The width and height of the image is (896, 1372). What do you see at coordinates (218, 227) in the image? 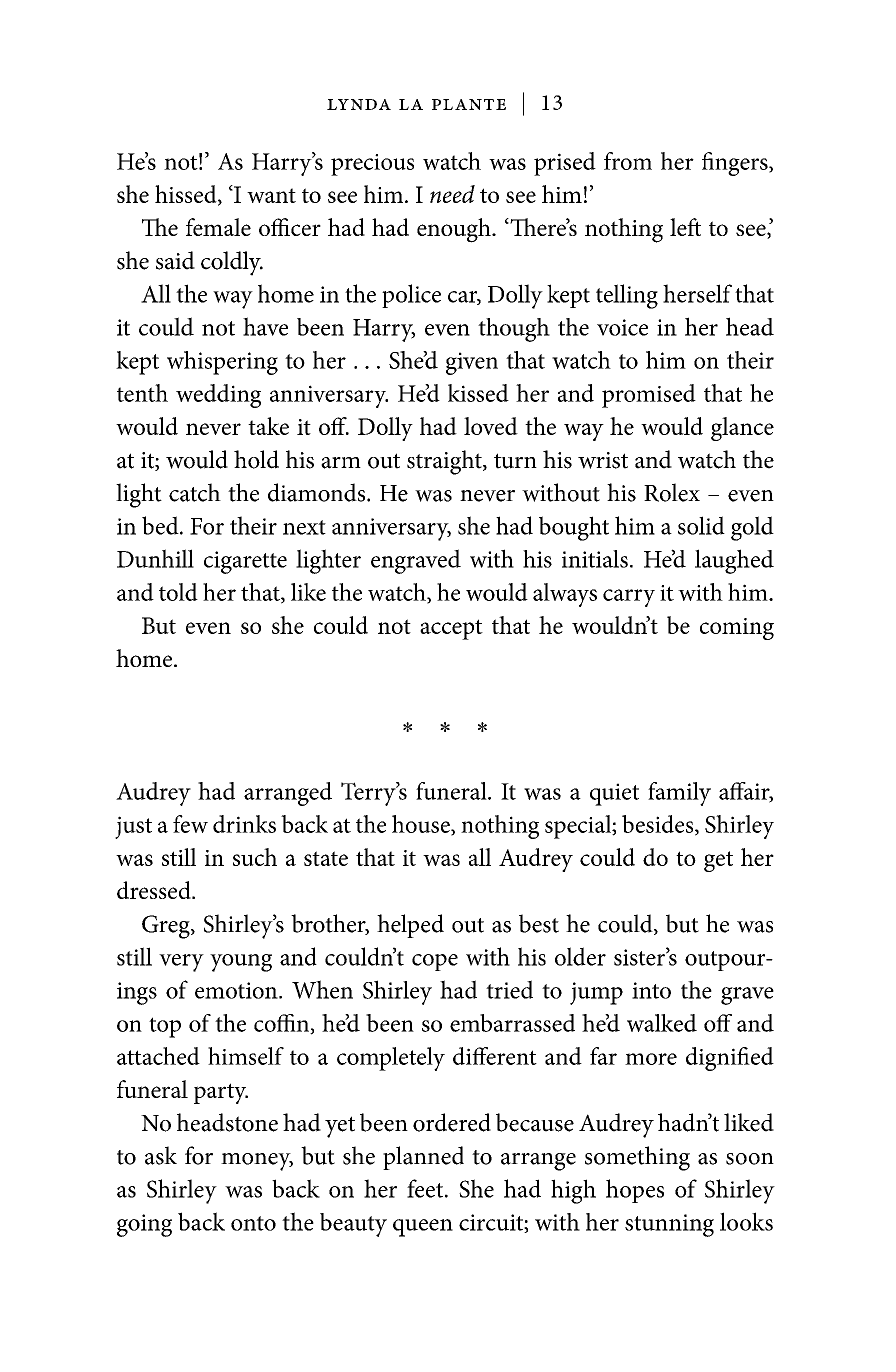
I see `female` at bounding box center [218, 227].
